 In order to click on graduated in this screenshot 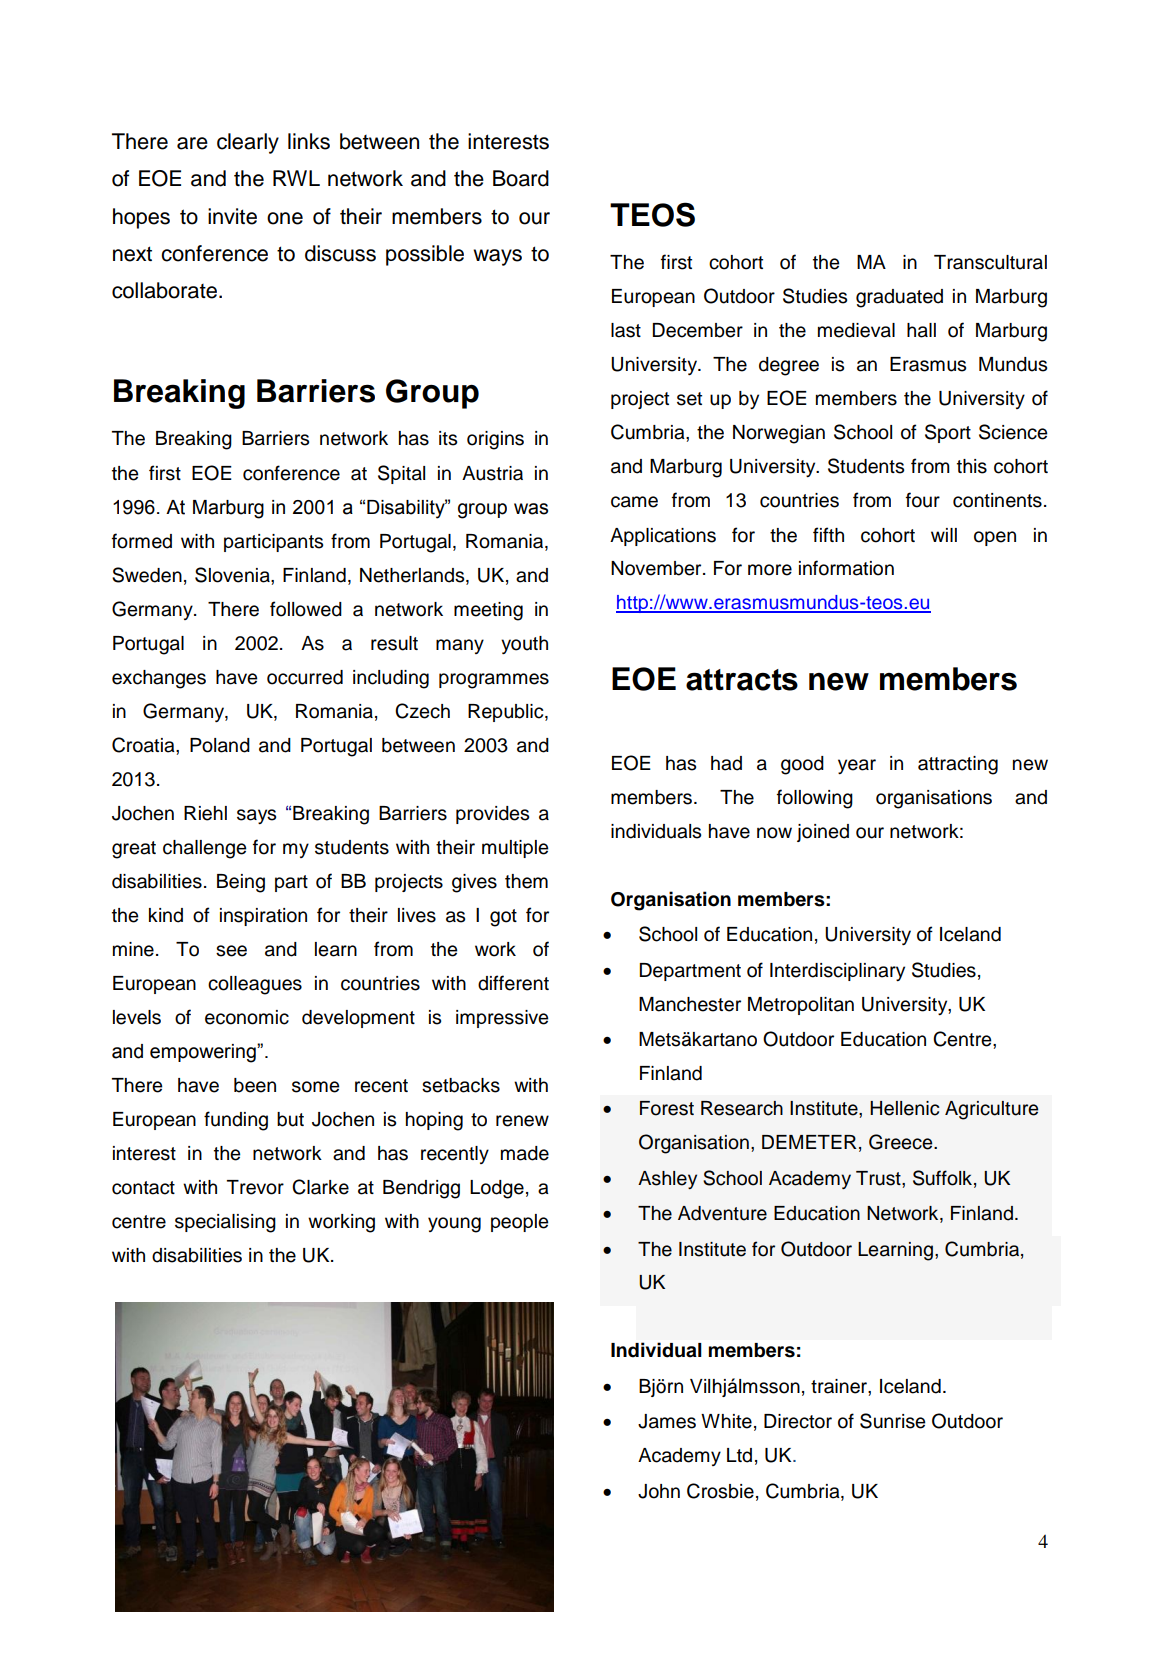, I will do `click(899, 298)`.
